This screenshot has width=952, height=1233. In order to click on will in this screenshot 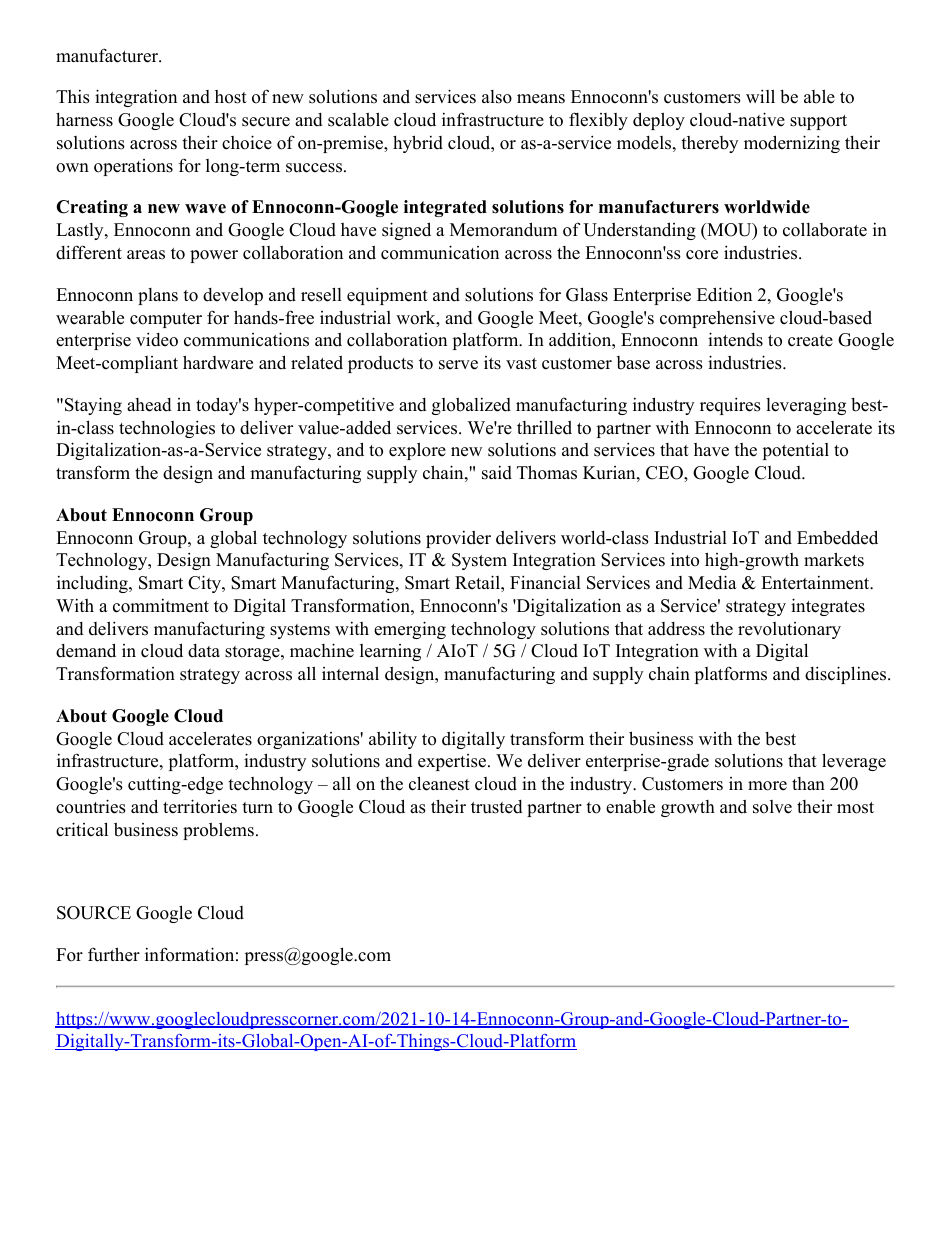, I will do `click(760, 96)`.
